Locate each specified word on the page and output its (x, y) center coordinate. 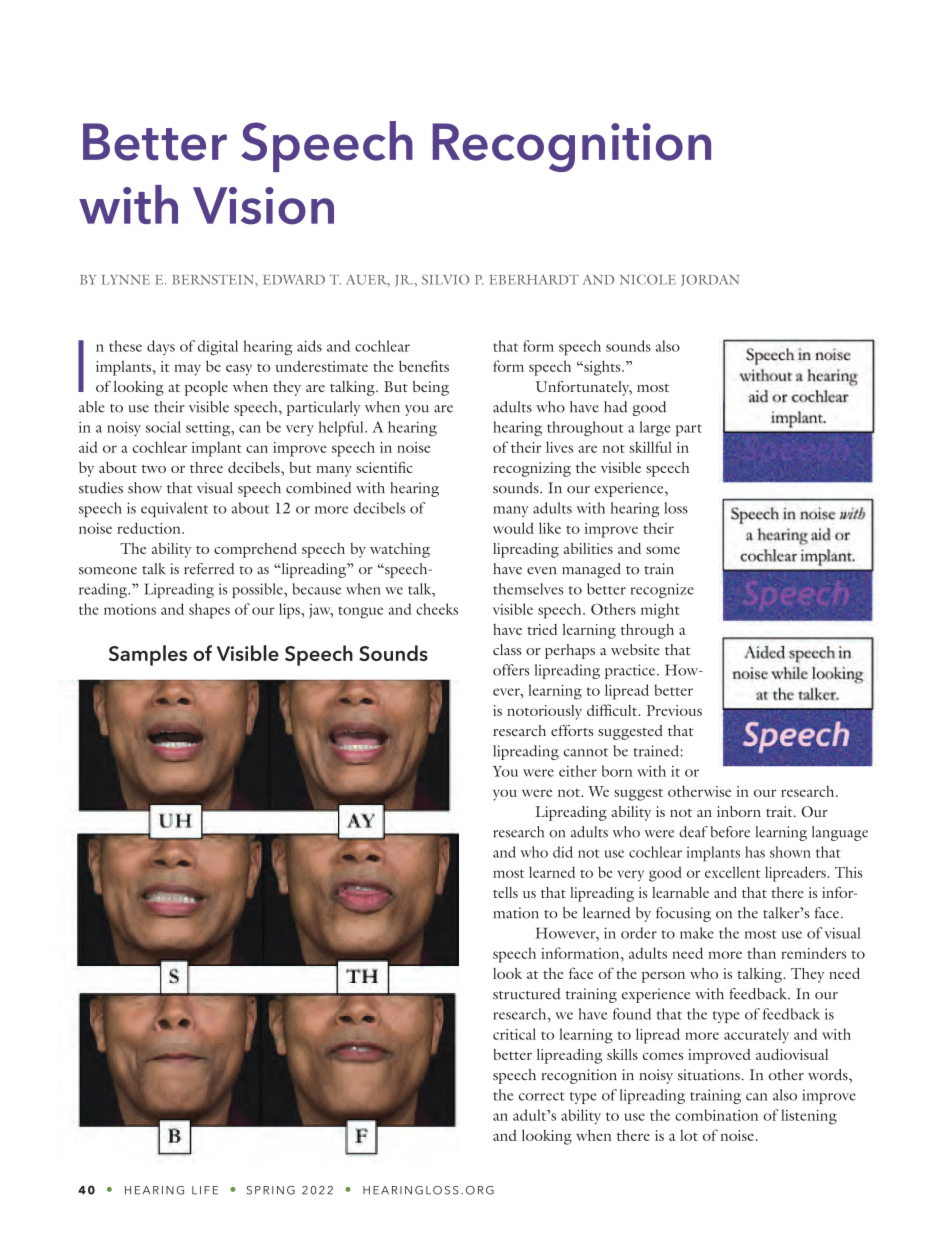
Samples (148, 655)
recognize (662, 590)
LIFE (205, 1190)
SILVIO (445, 280)
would (513, 528)
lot (689, 1135)
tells (505, 892)
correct (542, 1096)
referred (209, 569)
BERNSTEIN (214, 280)
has (755, 852)
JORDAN (710, 281)
